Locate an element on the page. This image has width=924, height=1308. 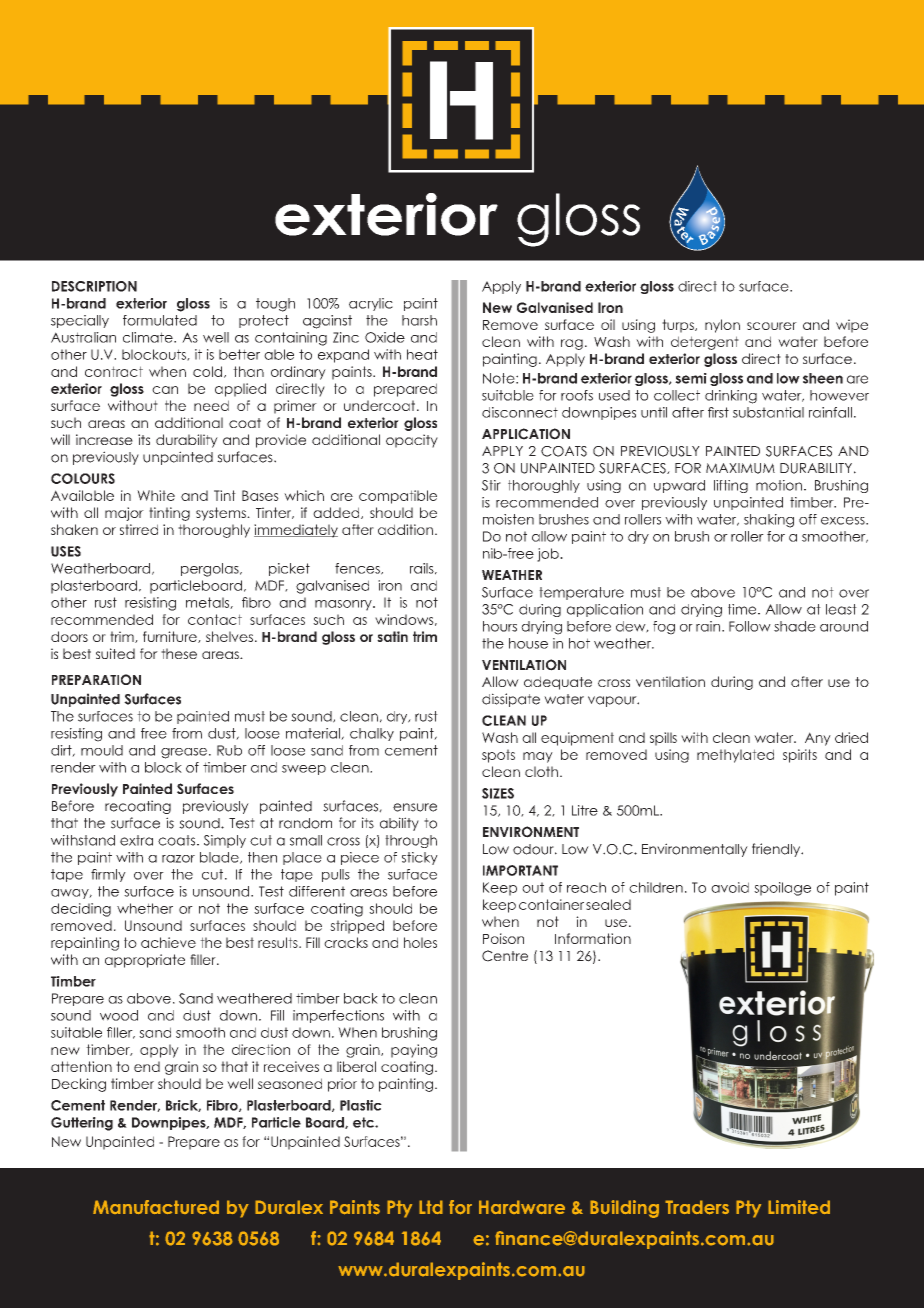
spots is located at coordinates (498, 756).
